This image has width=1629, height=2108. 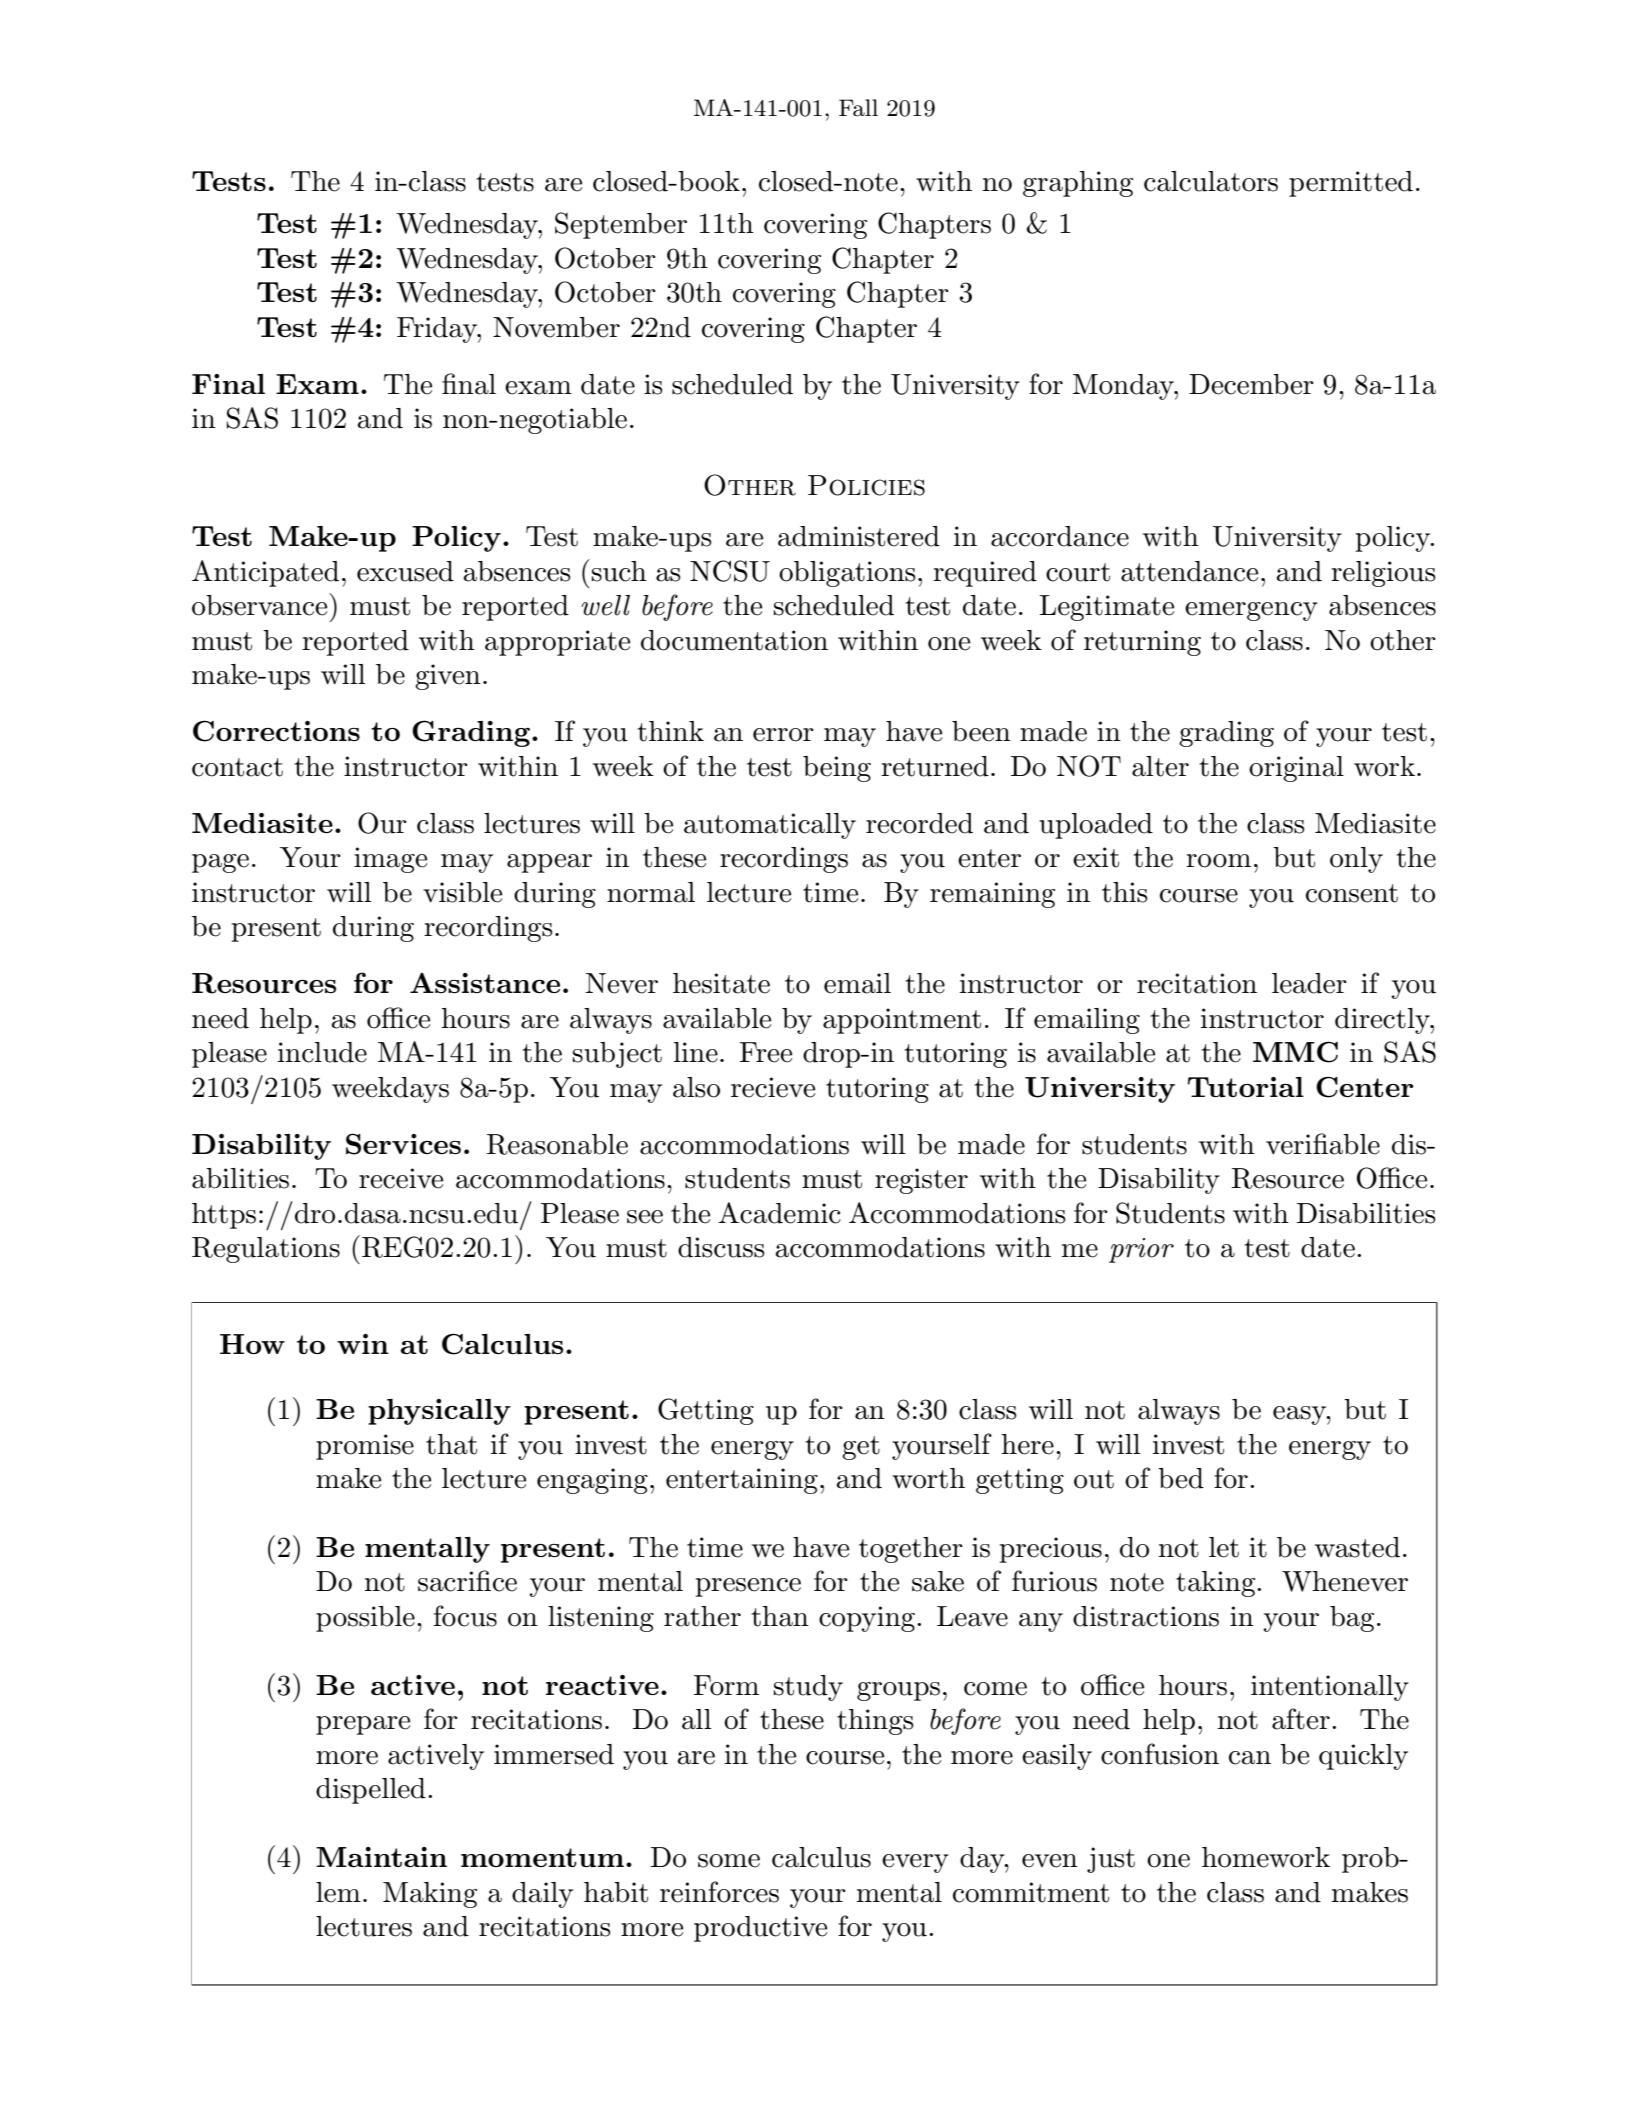 I want to click on error, so click(x=783, y=735).
